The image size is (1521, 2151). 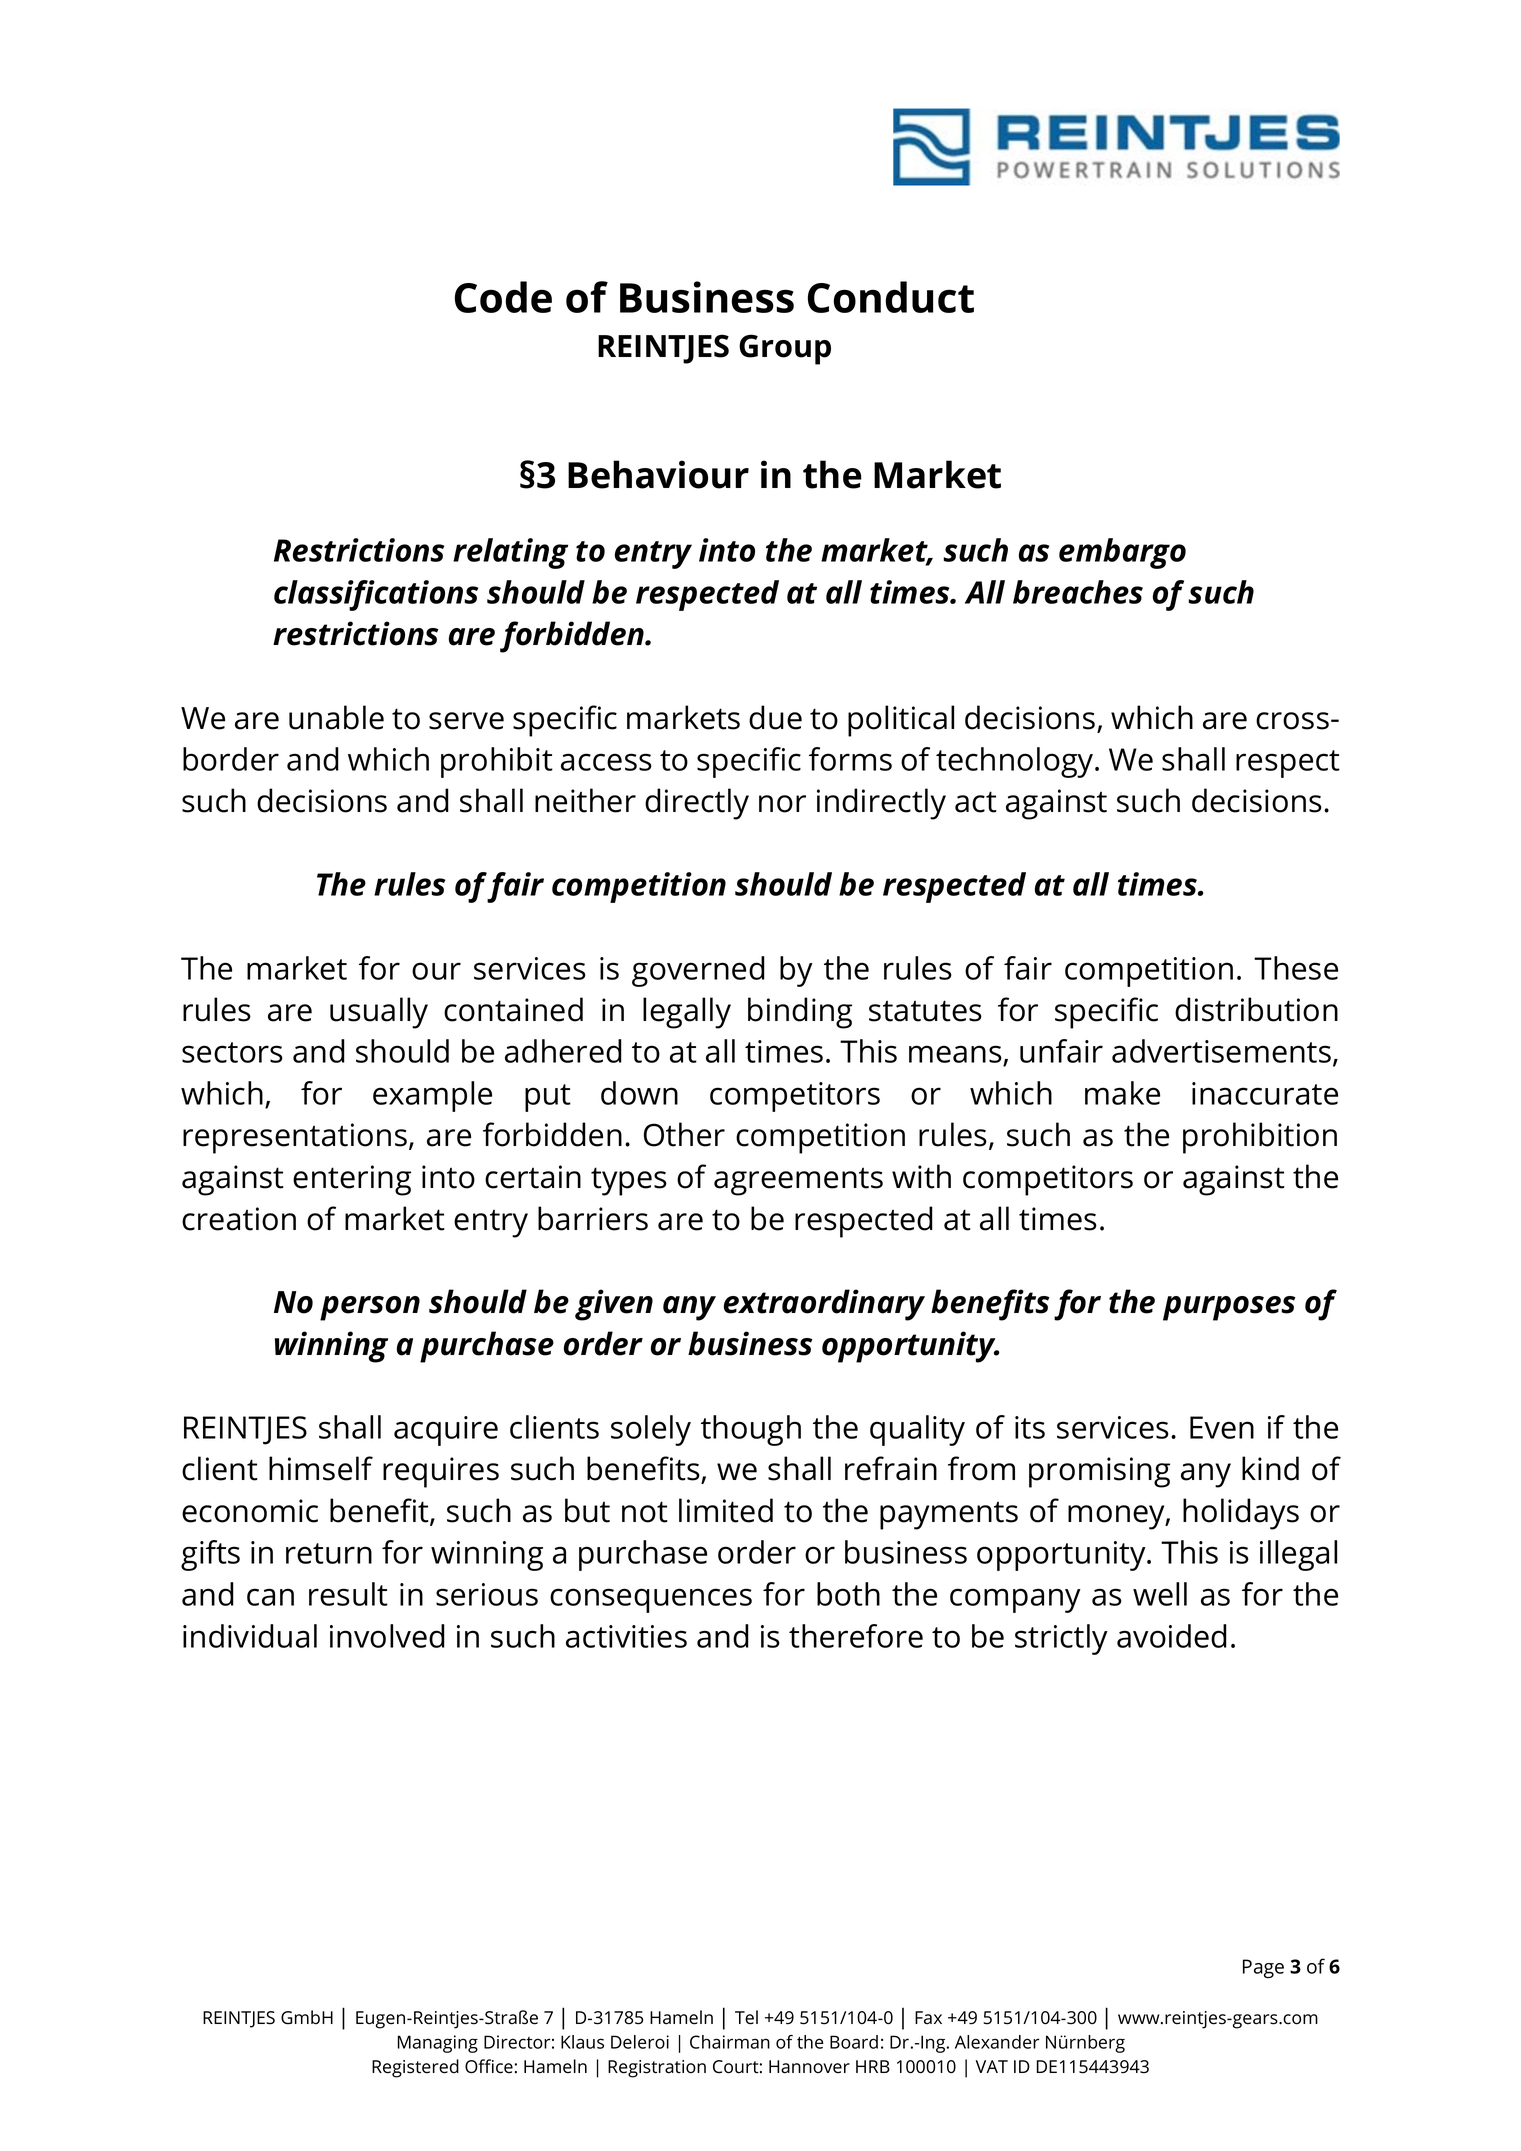 What do you see at coordinates (1296, 968) in the screenshot?
I see `These` at bounding box center [1296, 968].
